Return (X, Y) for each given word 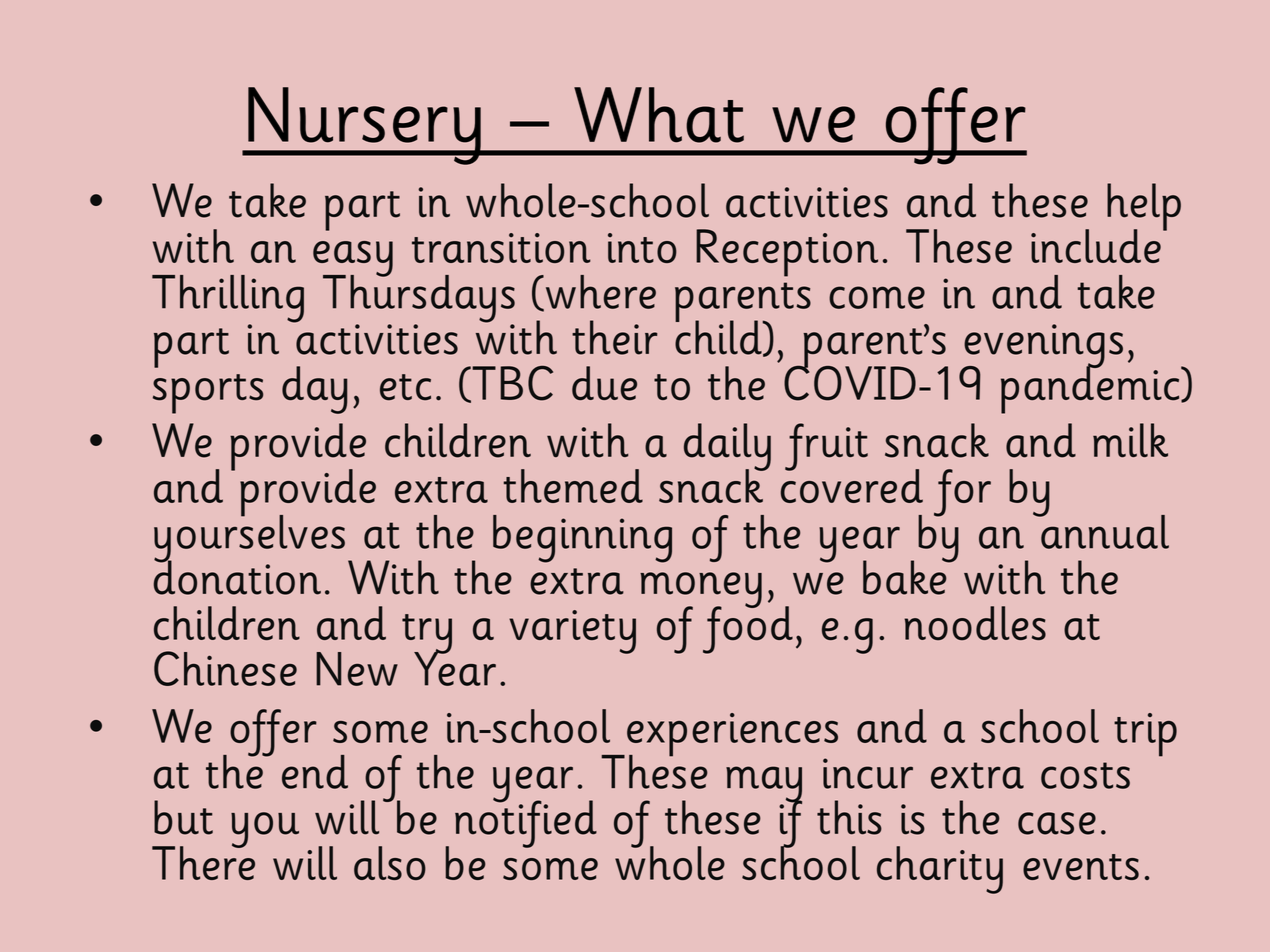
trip (1145, 735)
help (1144, 208)
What (659, 115)
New (357, 669)
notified (526, 823)
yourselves (249, 538)
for (962, 493)
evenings (1042, 347)
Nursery (364, 126)
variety (572, 632)
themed (573, 486)
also (390, 863)
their (614, 337)
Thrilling (228, 300)
